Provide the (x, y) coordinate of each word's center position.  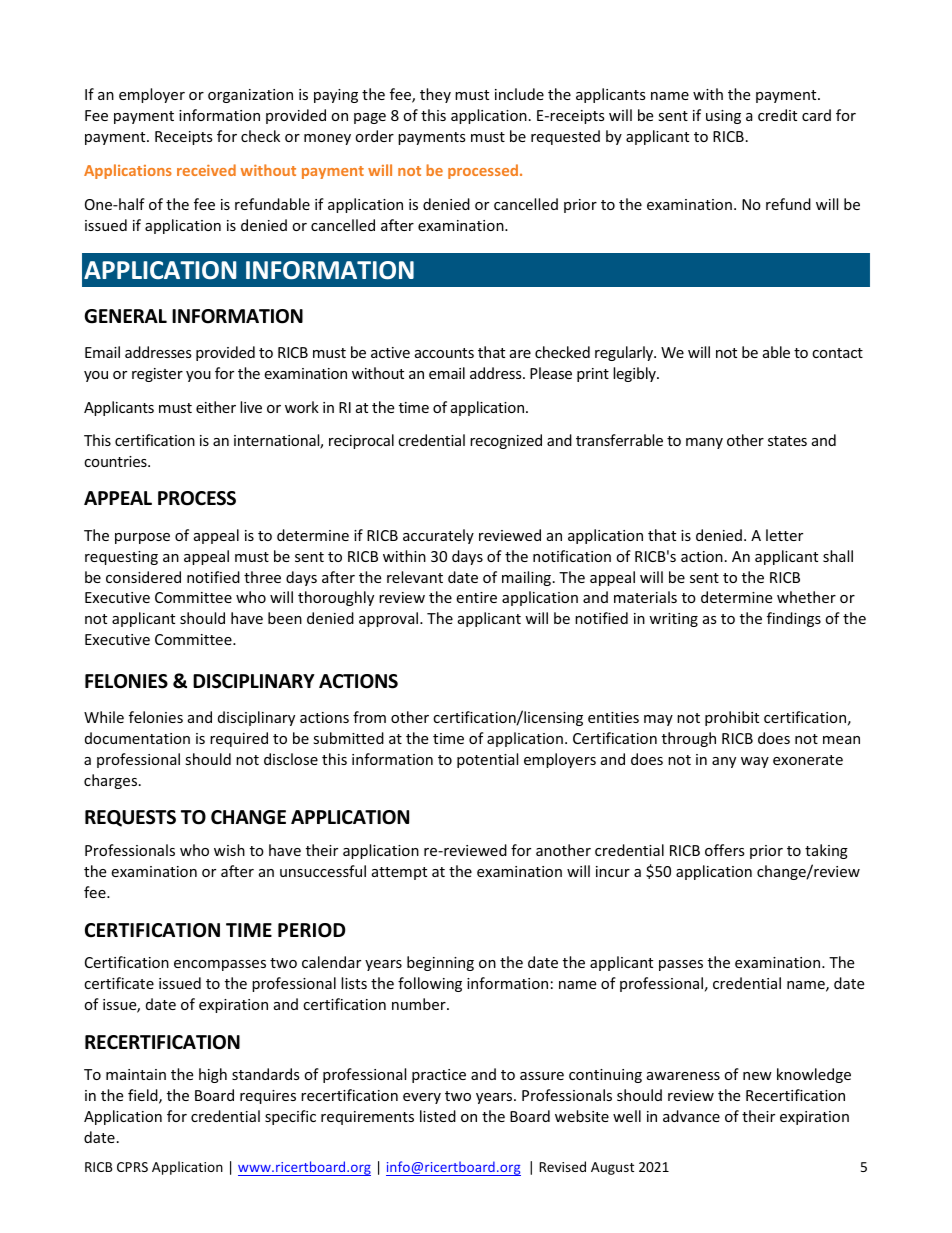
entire (476, 597)
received (206, 170)
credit (777, 115)
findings (794, 619)
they (435, 95)
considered (143, 577)
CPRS (132, 1167)
